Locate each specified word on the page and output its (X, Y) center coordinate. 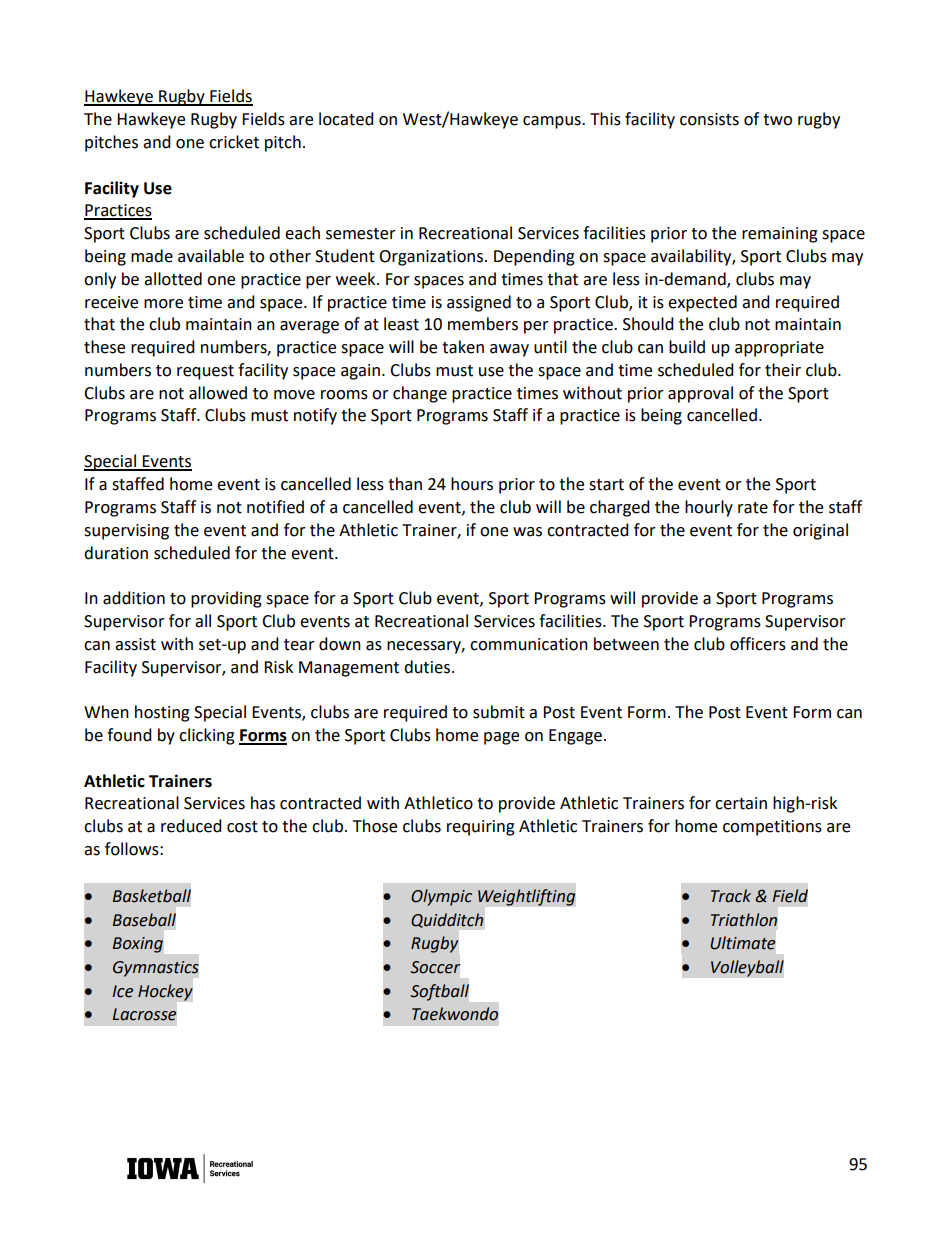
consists (709, 119)
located (346, 119)
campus (553, 122)
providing (226, 599)
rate (753, 508)
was (527, 532)
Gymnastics (156, 969)
